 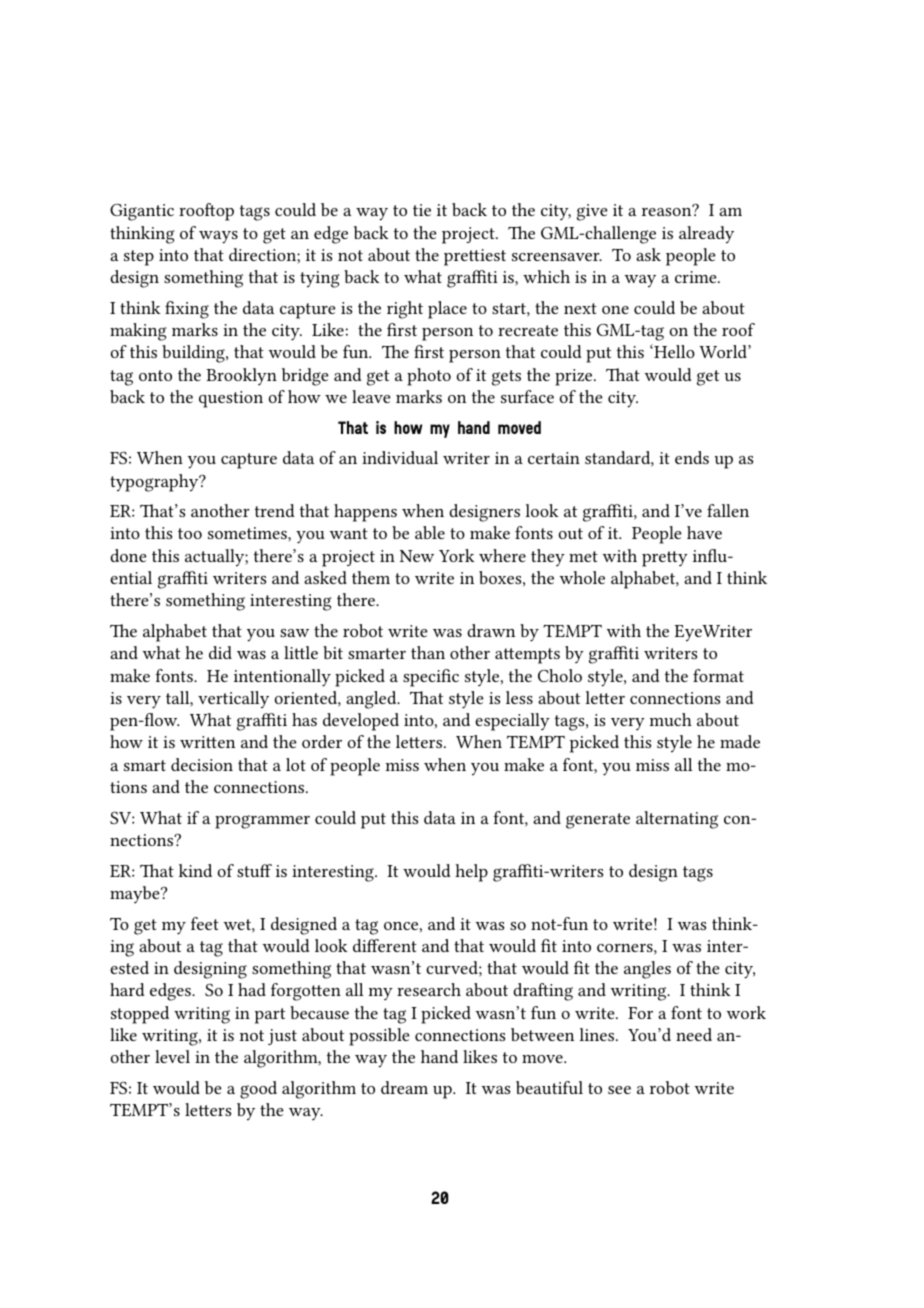 I want to click on ways, so click(x=218, y=237).
